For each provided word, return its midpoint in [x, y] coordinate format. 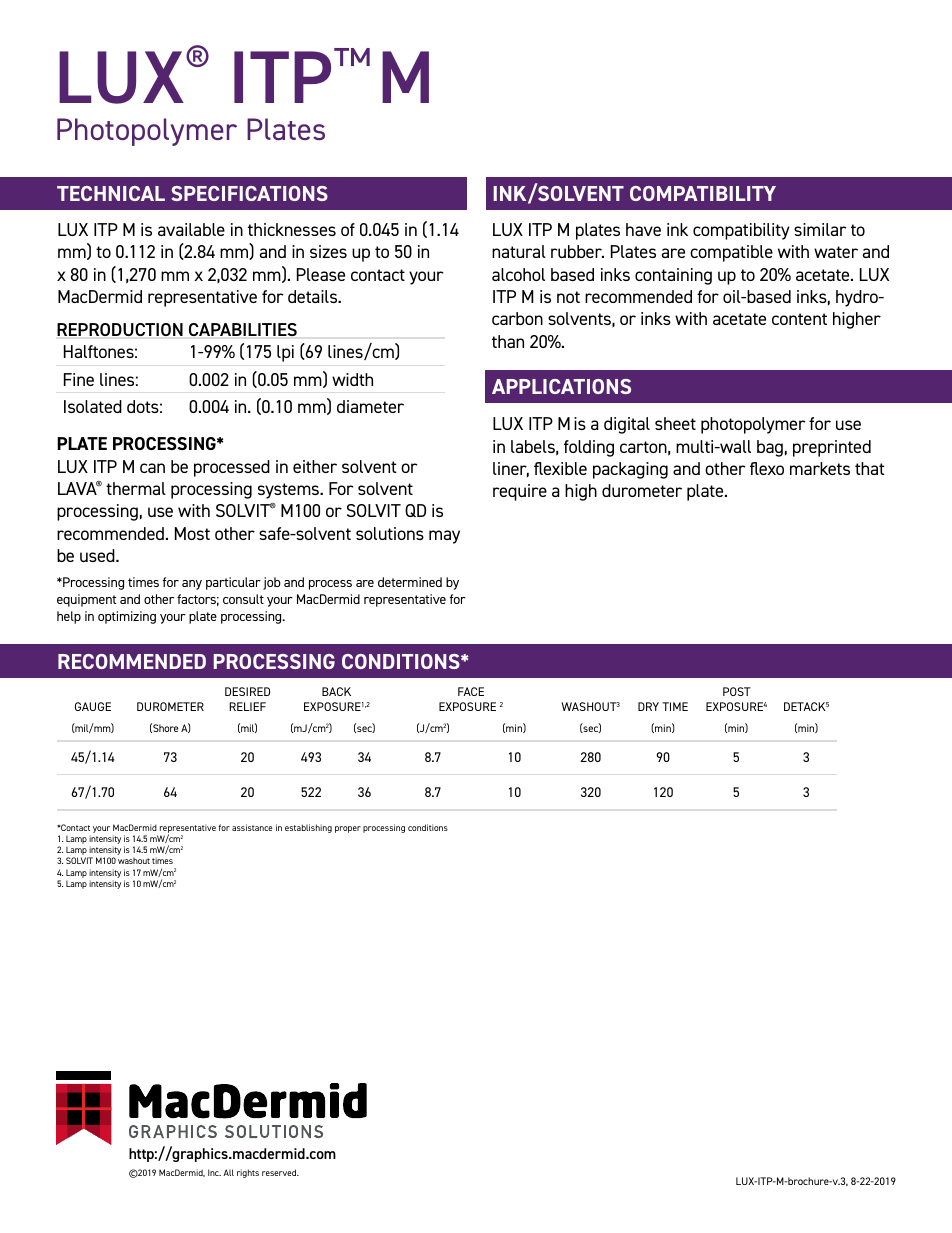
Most [192, 533]
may [444, 537]
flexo [767, 468]
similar [820, 229]
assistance [252, 827]
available [191, 229]
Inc [214, 1172]
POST [737, 691]
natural [519, 251]
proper [348, 829]
